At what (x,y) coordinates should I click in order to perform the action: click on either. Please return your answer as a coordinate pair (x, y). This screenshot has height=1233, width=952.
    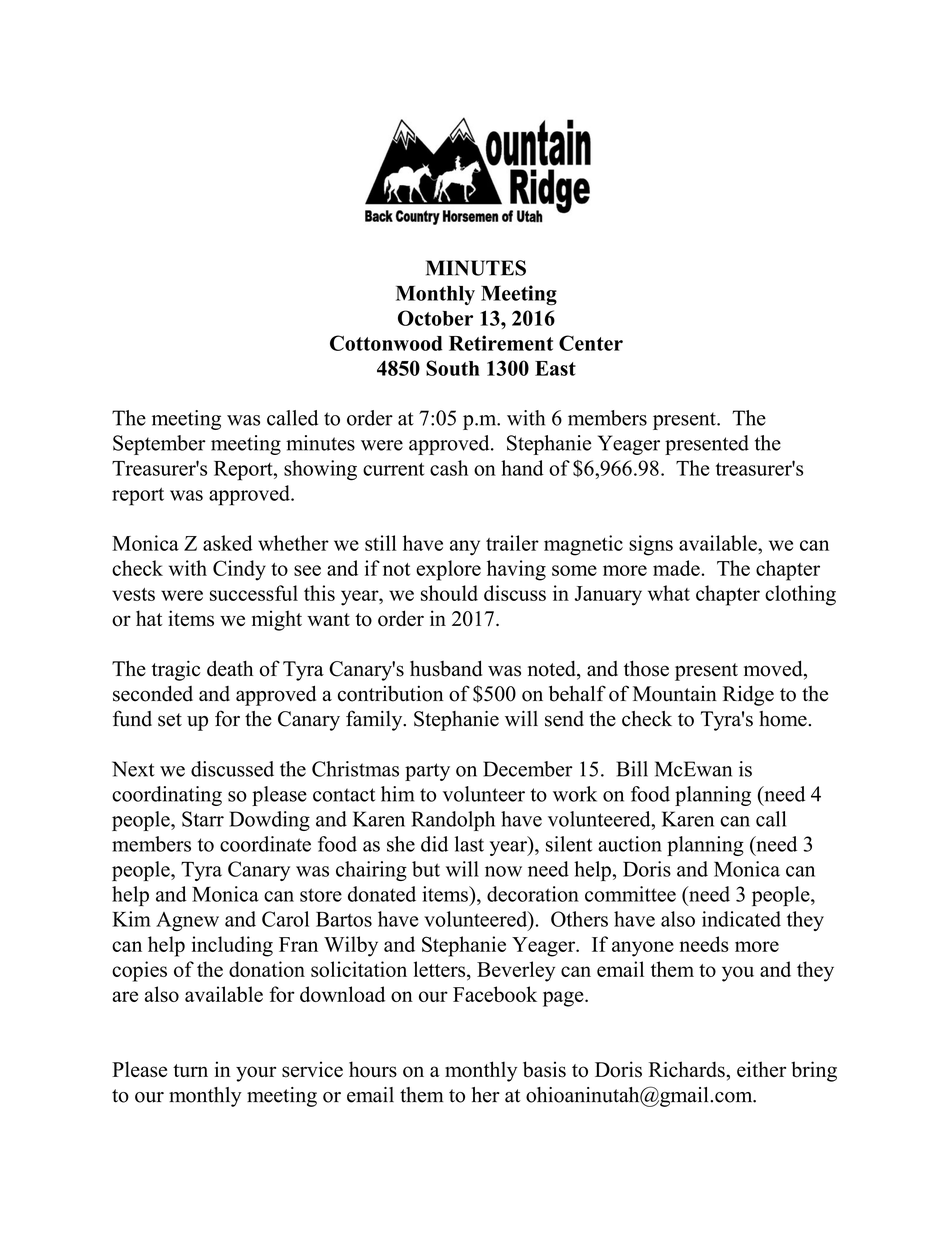
    Looking at the image, I should click on (761, 1069).
